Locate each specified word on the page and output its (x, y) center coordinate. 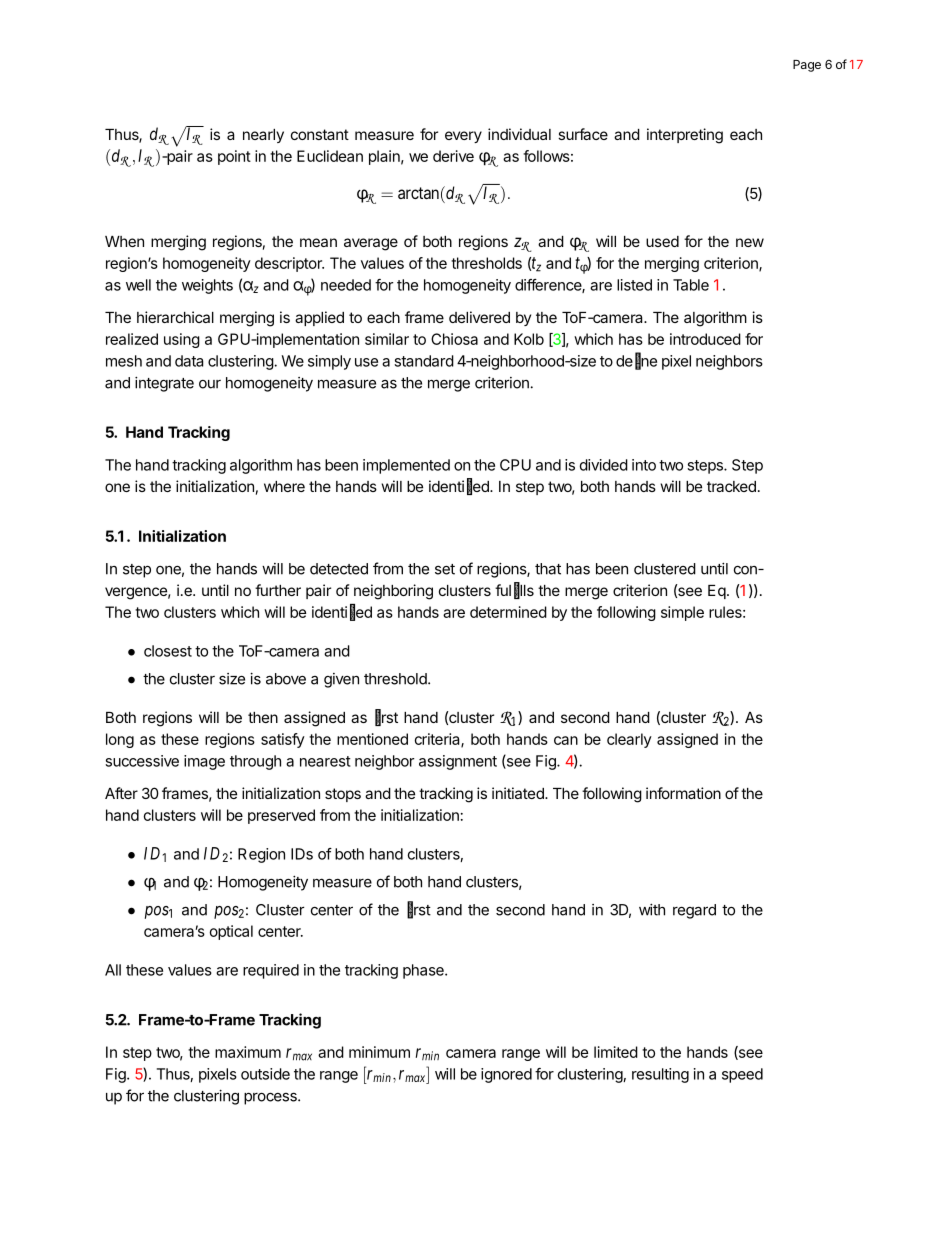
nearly (263, 136)
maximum (248, 1052)
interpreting (685, 136)
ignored (506, 1075)
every (463, 137)
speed (742, 1075)
